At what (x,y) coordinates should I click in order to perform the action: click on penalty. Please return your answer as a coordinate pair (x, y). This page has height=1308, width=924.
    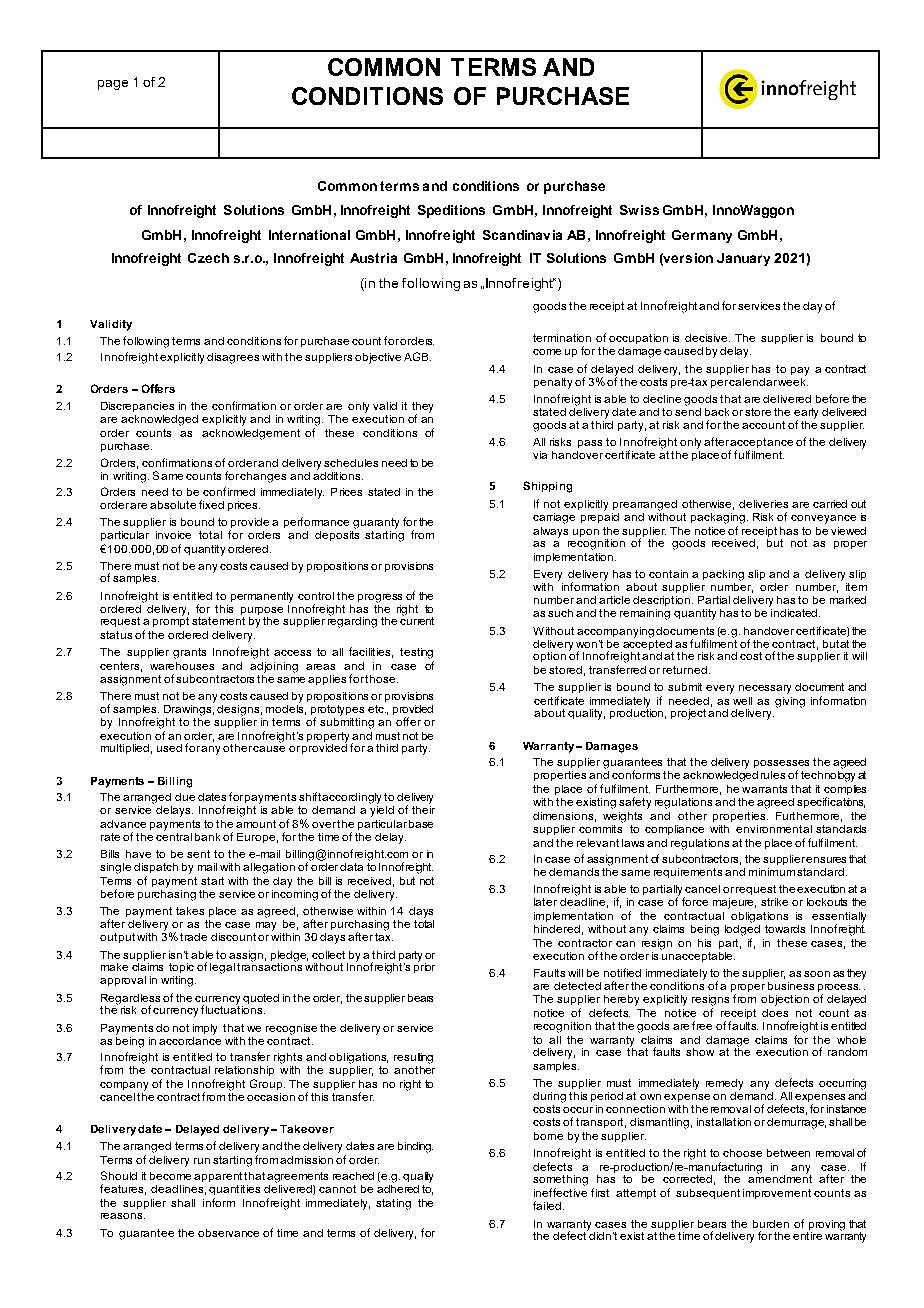
    Looking at the image, I should click on (553, 383).
